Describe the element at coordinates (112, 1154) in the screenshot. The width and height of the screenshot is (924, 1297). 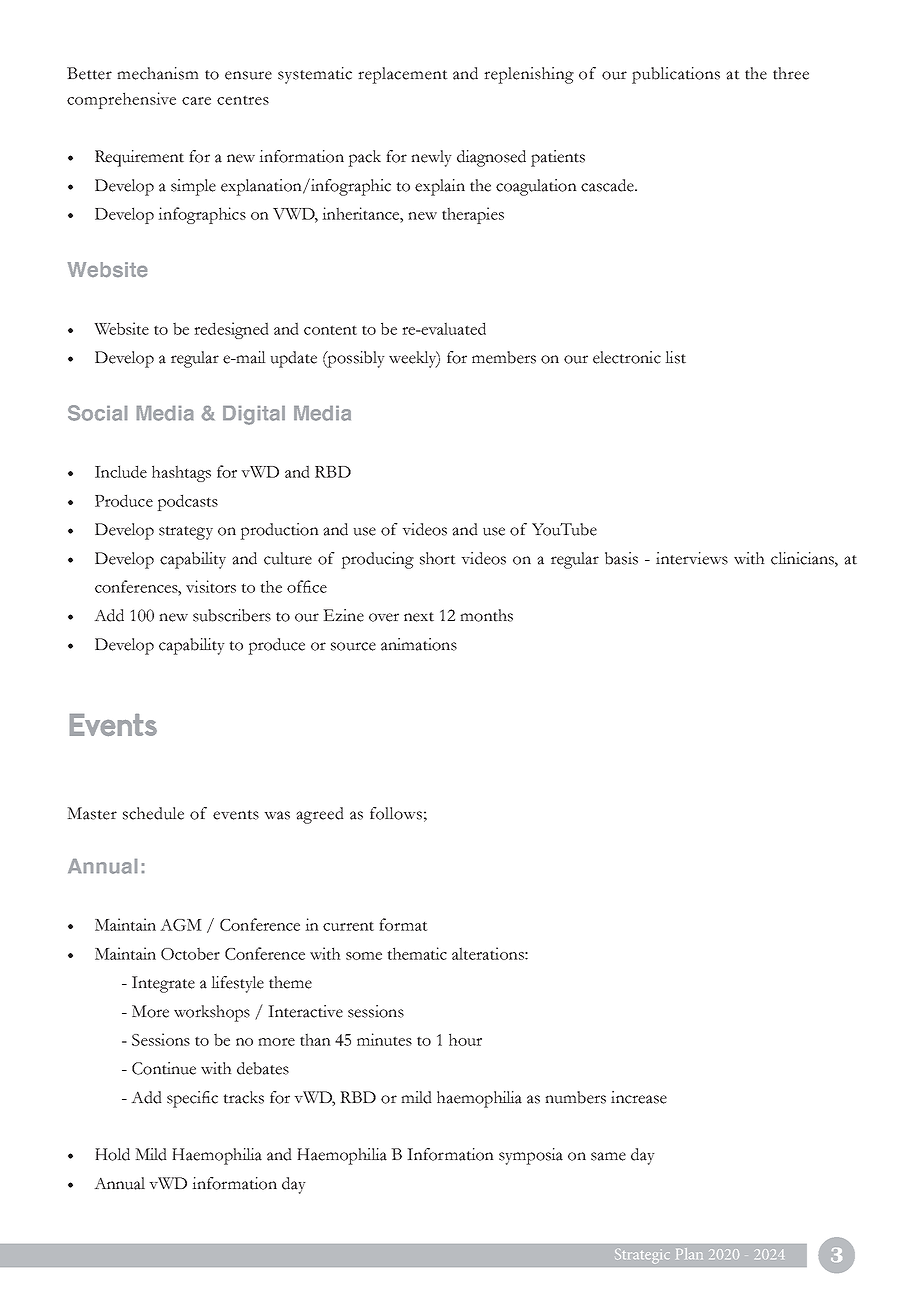
I see `Hold` at that location.
